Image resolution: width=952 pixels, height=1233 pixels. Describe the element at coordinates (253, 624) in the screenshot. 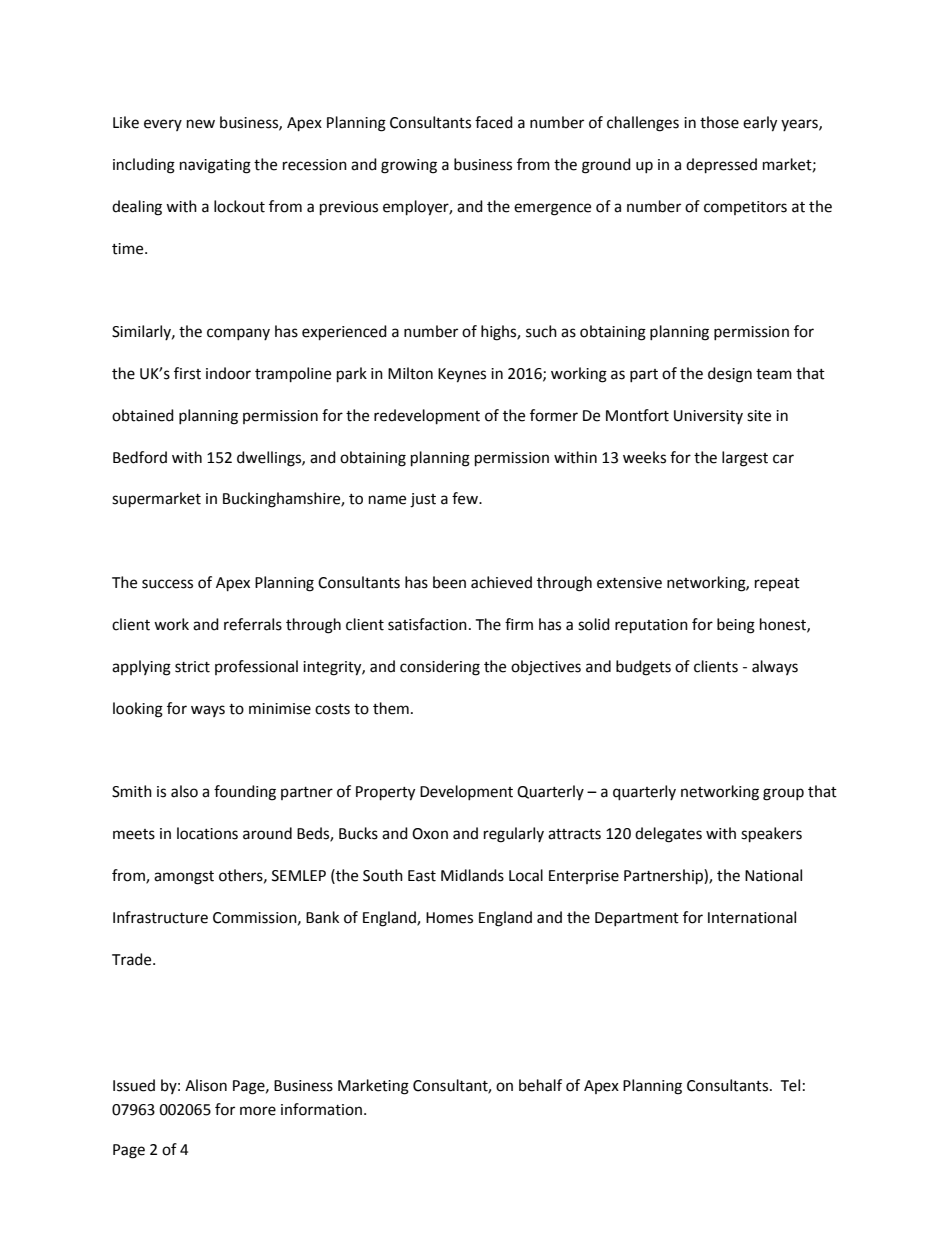

I see `referrals` at that location.
